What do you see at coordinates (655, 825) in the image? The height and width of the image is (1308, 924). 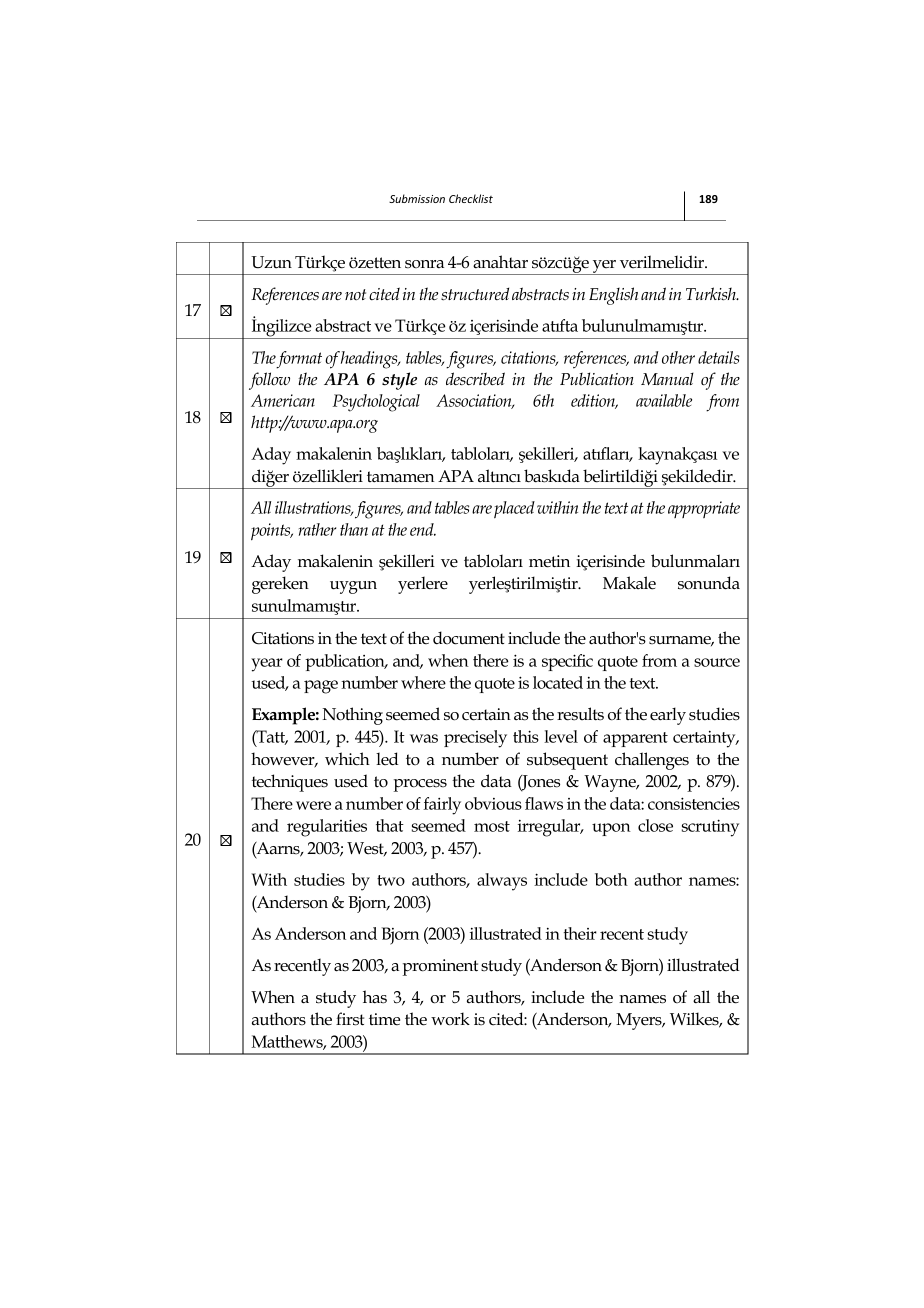 I see `close` at bounding box center [655, 825].
